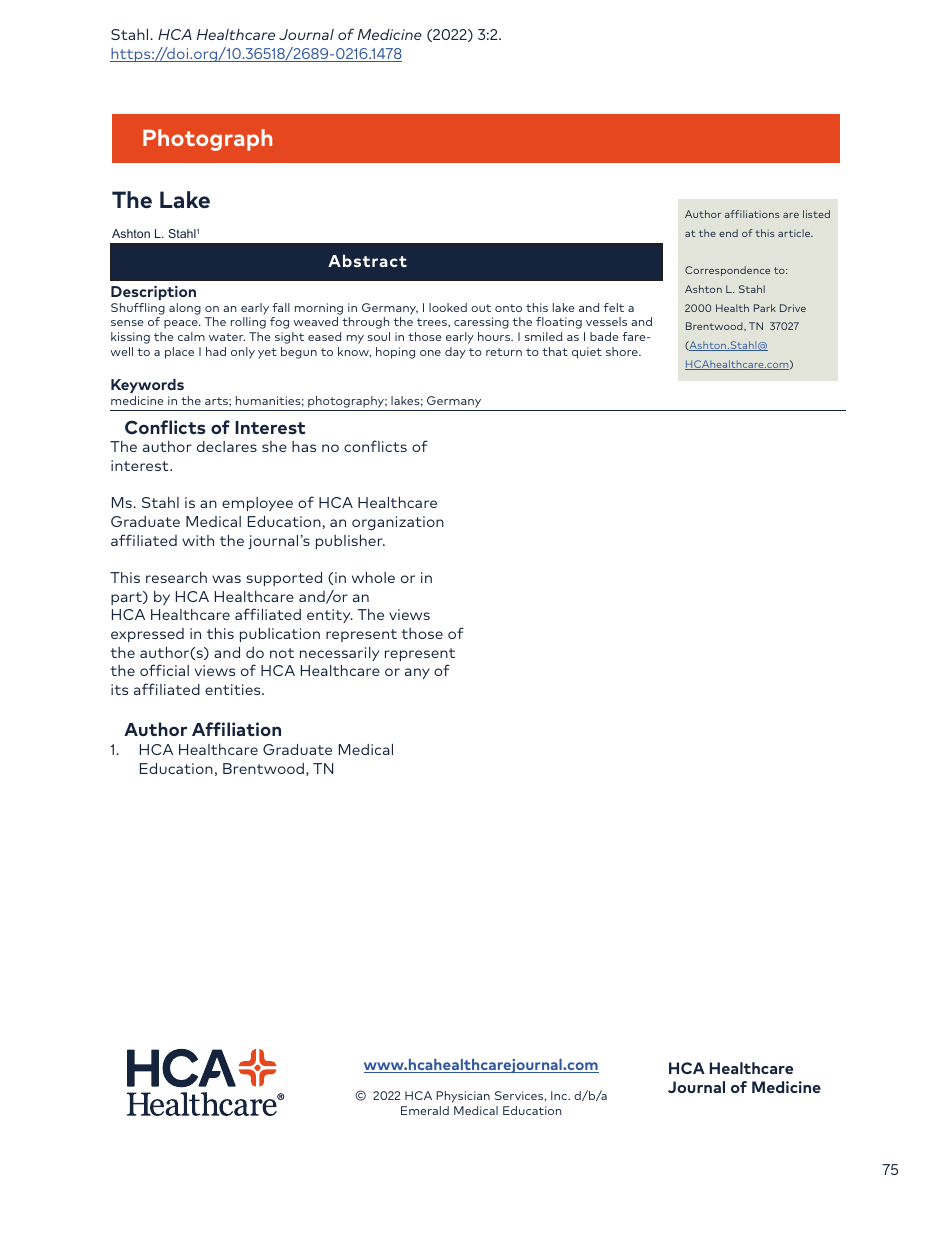  I want to click on Inc, so click(560, 1095).
